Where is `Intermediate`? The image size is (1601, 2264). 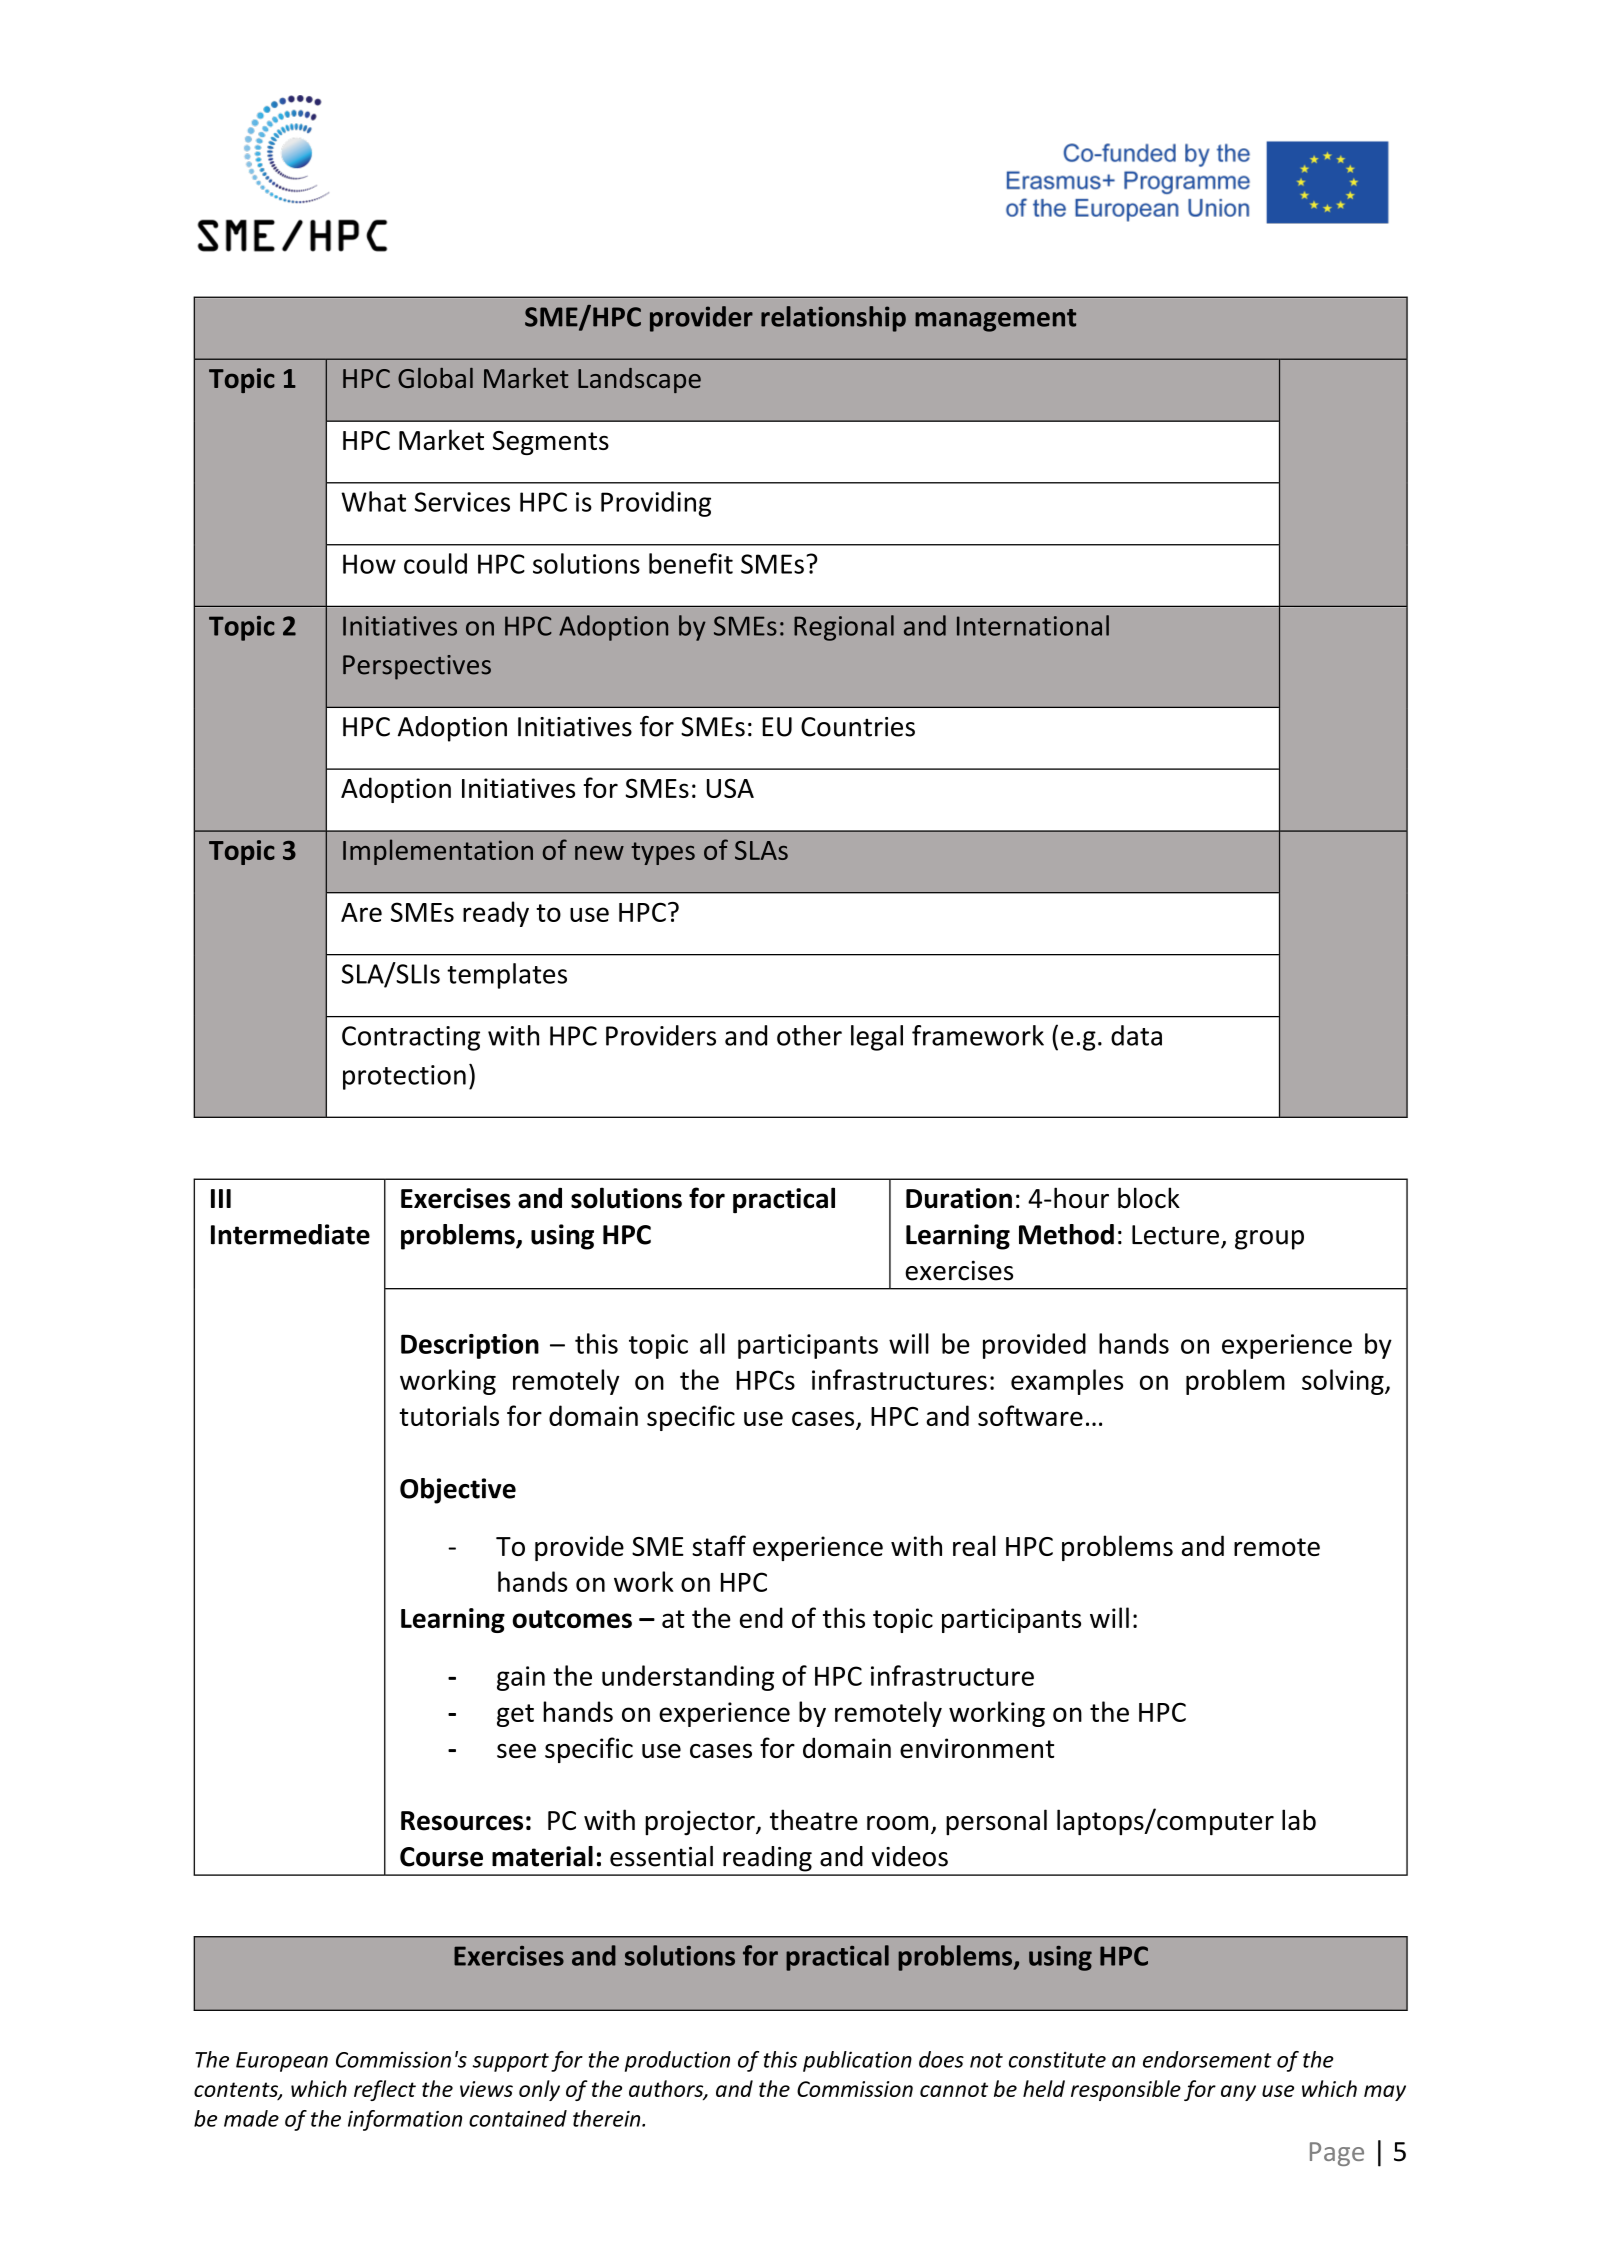 Intermediate is located at coordinates (290, 1234).
